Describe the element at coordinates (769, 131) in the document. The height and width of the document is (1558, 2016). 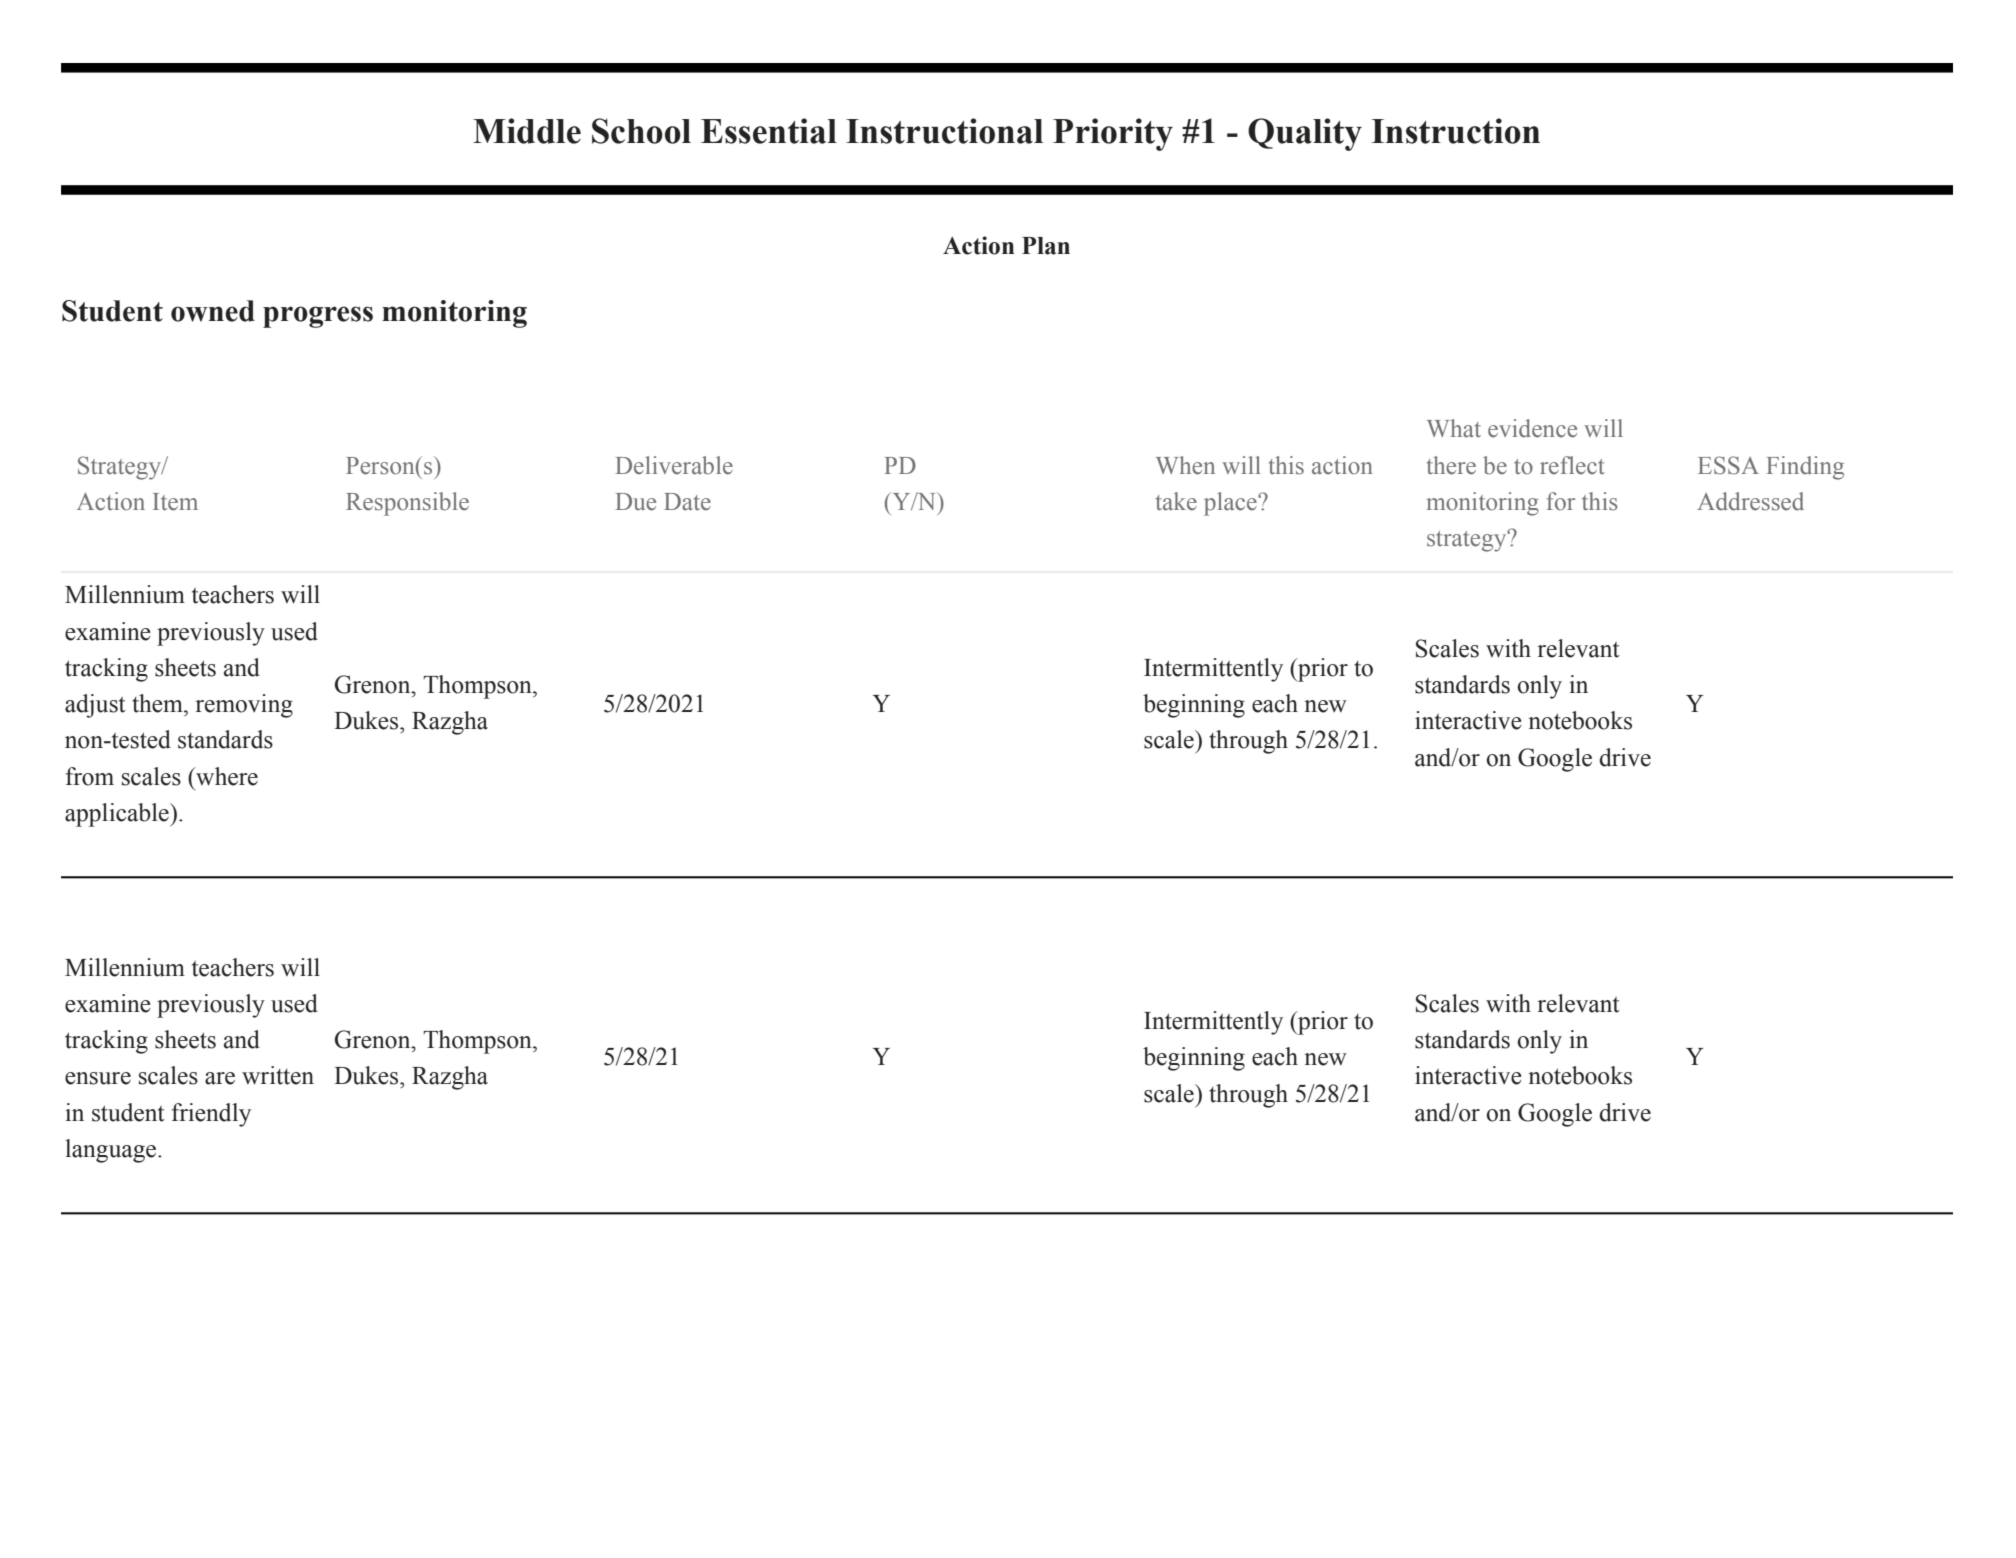
I see `Essential` at that location.
